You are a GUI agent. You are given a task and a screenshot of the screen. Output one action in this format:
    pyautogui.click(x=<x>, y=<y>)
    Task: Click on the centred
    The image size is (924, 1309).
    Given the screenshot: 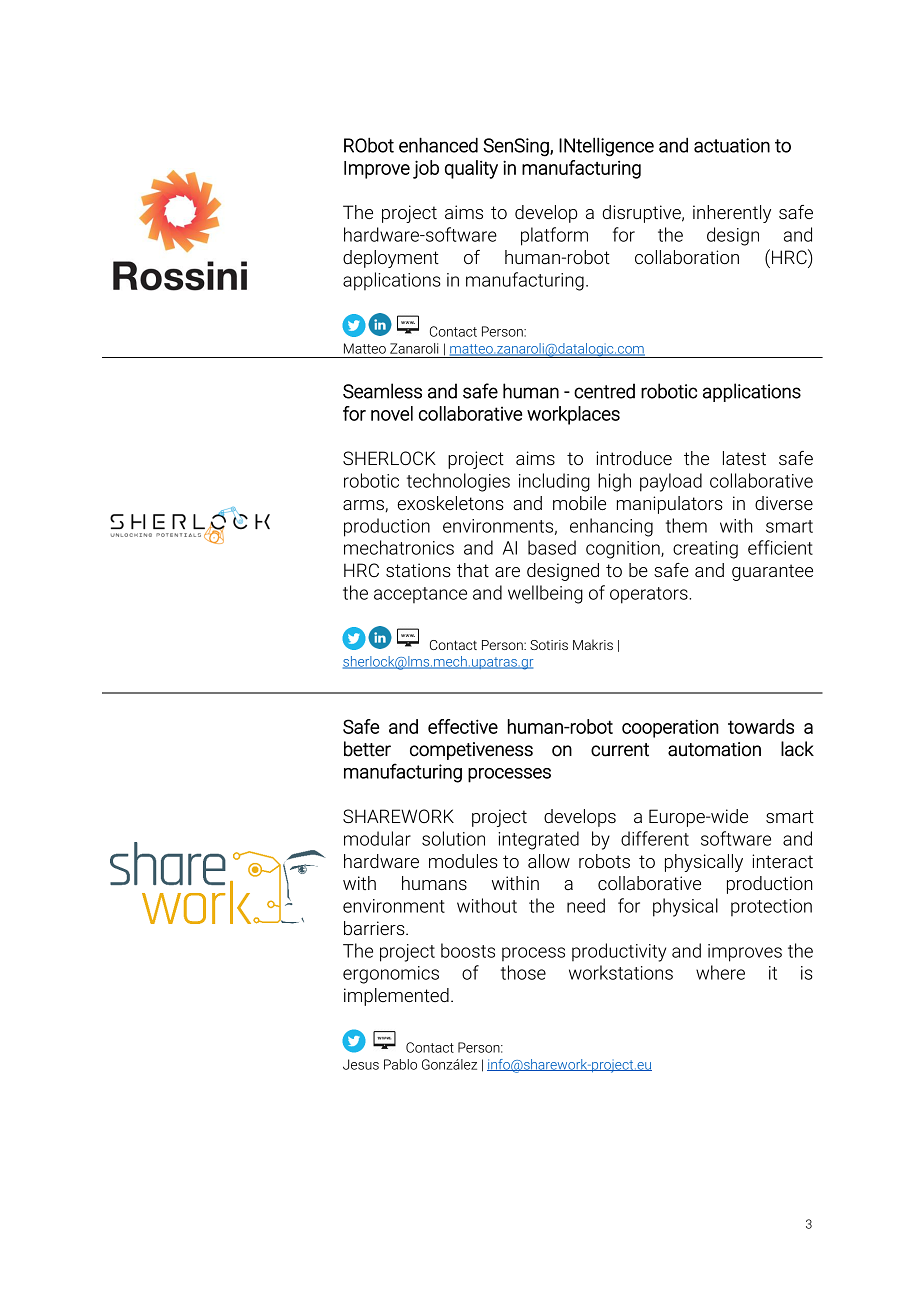 What is the action you would take?
    pyautogui.click(x=604, y=391)
